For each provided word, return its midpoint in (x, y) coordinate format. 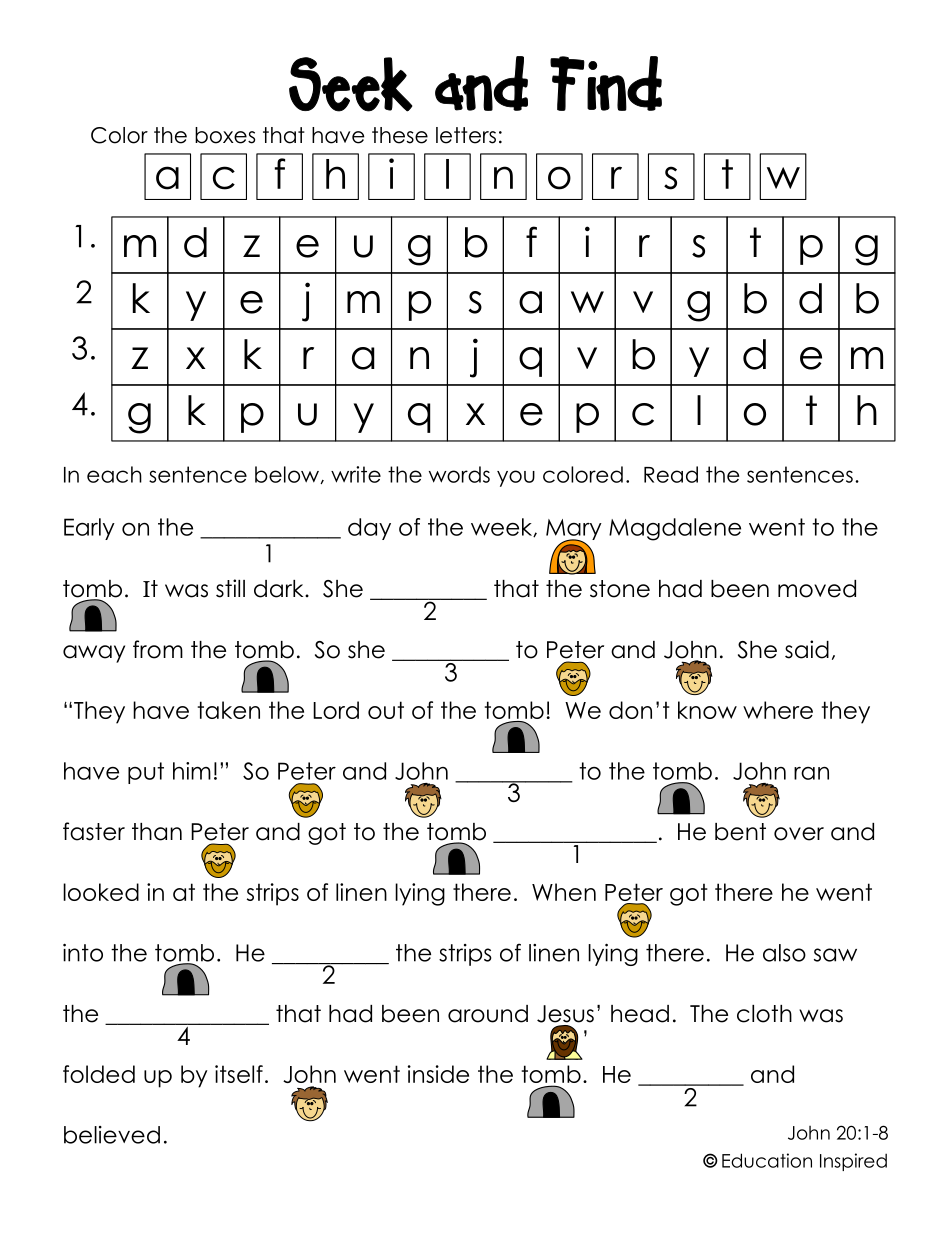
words (459, 474)
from (158, 649)
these (400, 135)
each (114, 474)
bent (740, 832)
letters (466, 135)
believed (112, 1135)
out (386, 710)
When (564, 892)
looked (101, 892)
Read (671, 474)
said (807, 649)
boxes (225, 135)
